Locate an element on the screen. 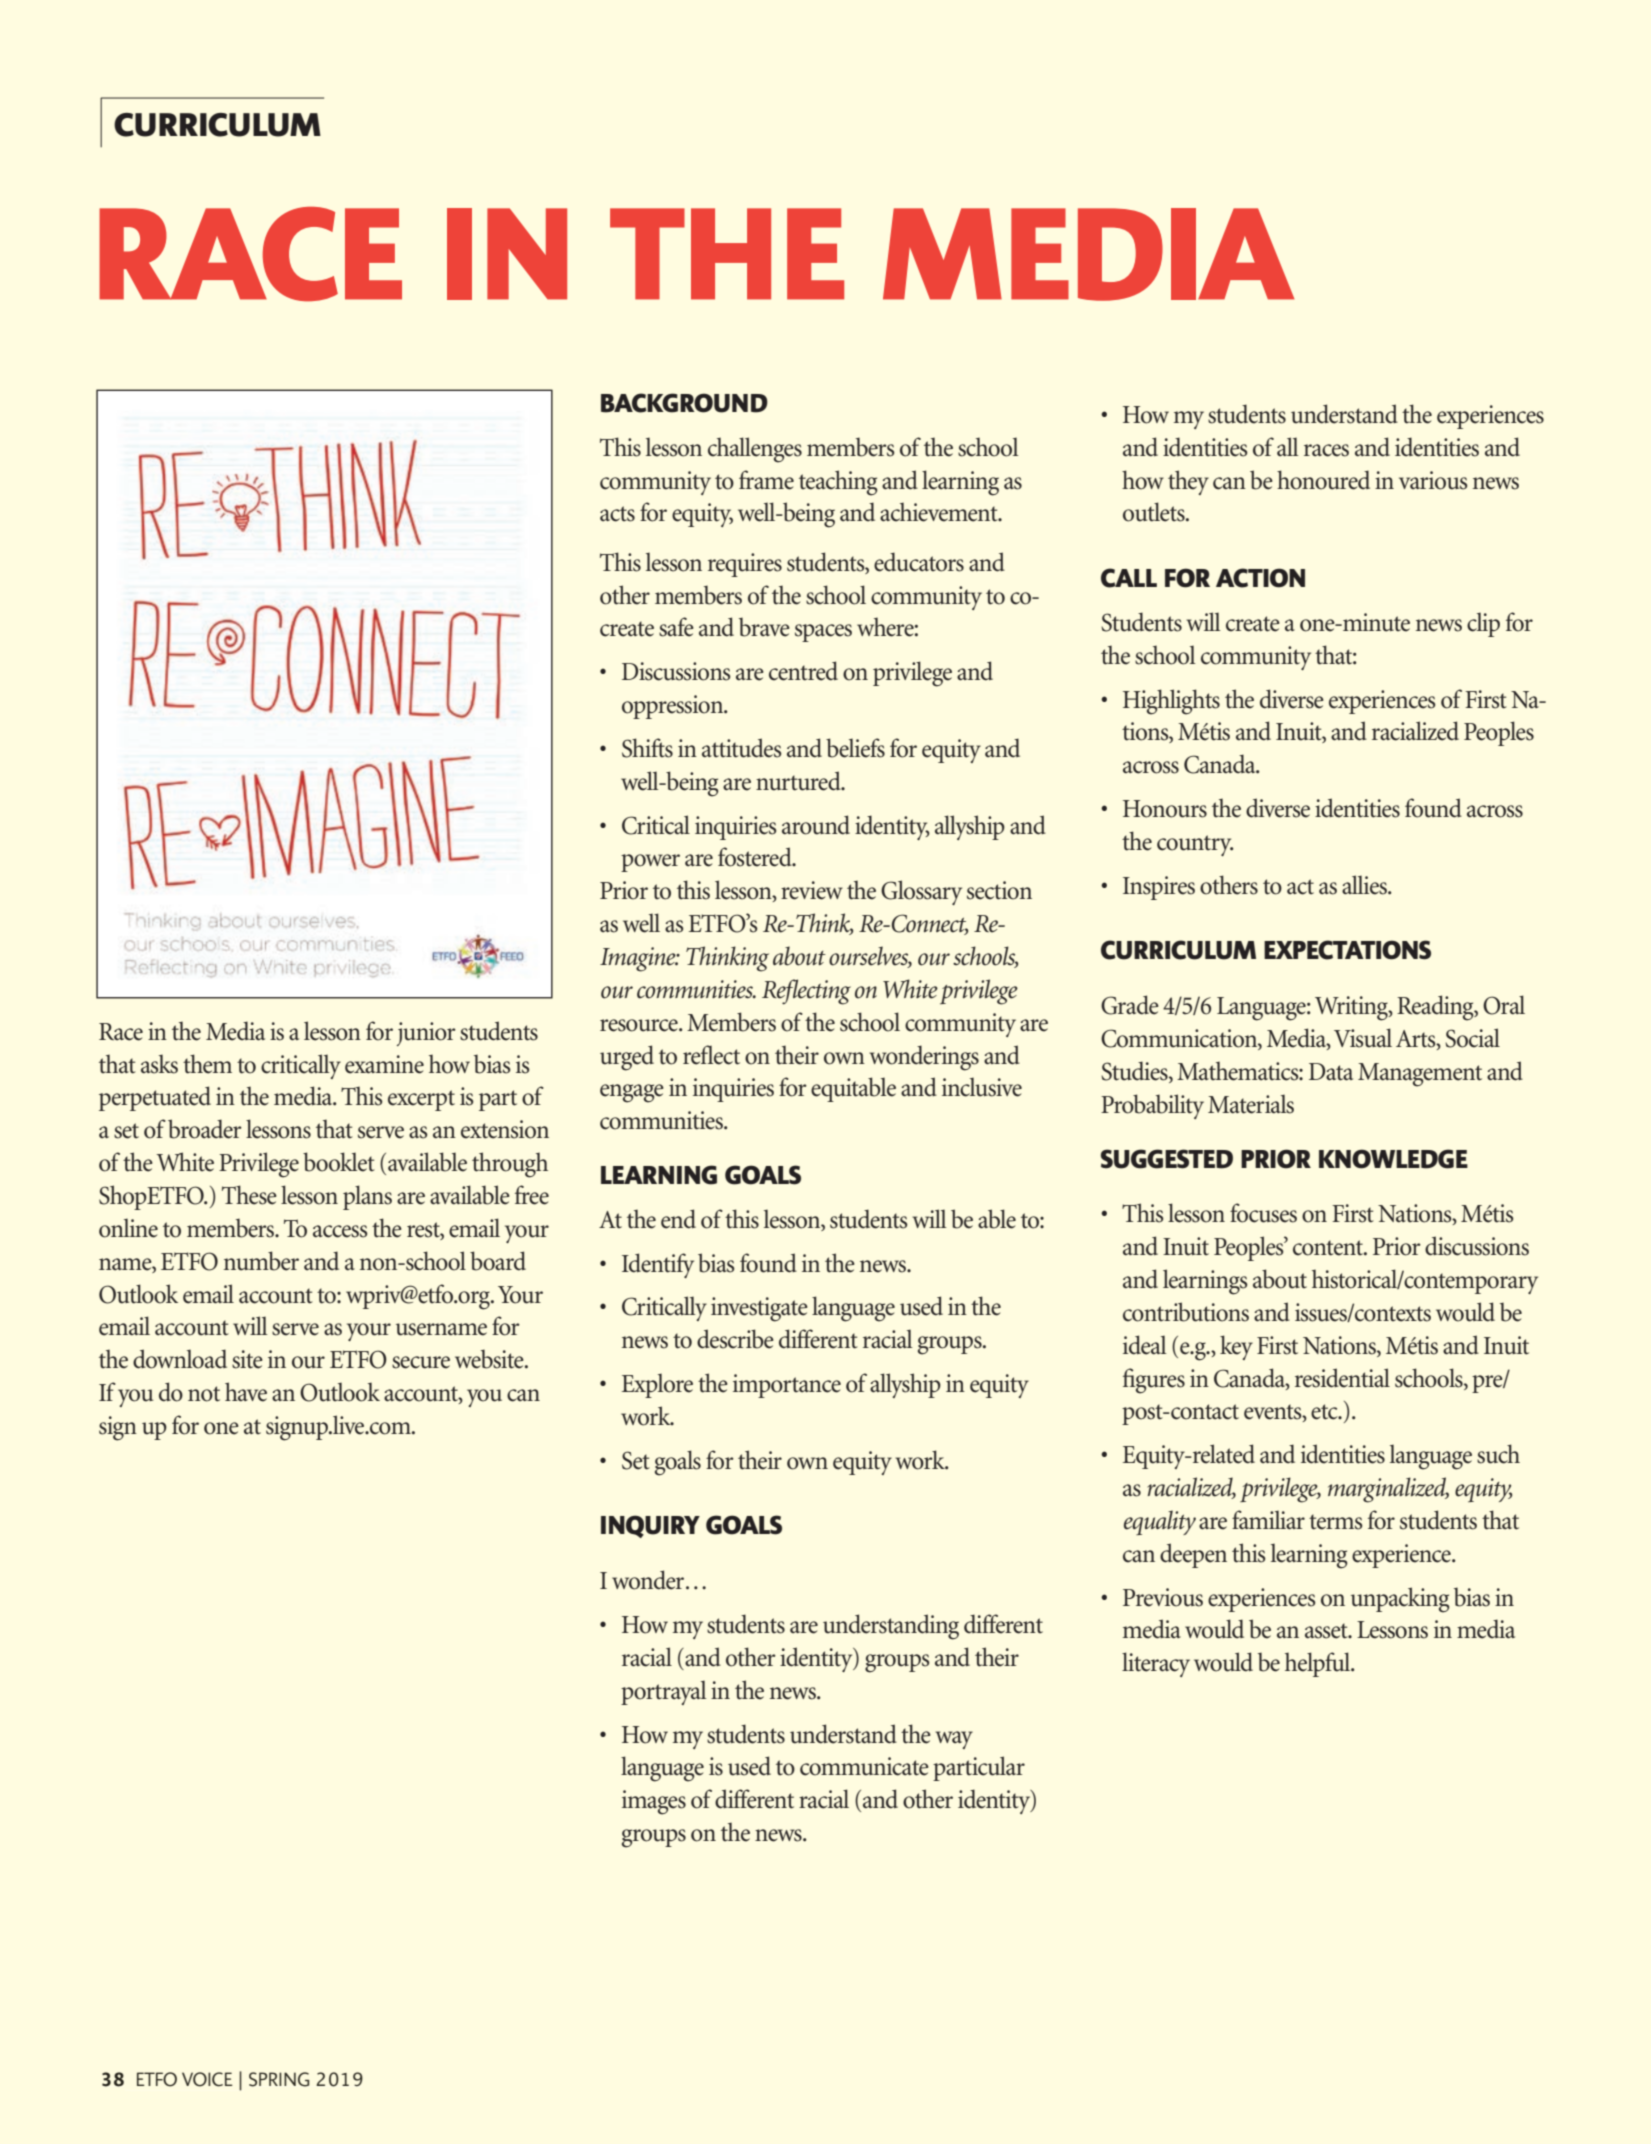 The width and height of the screenshot is (1651, 2144). Shifts is located at coordinates (647, 748).
